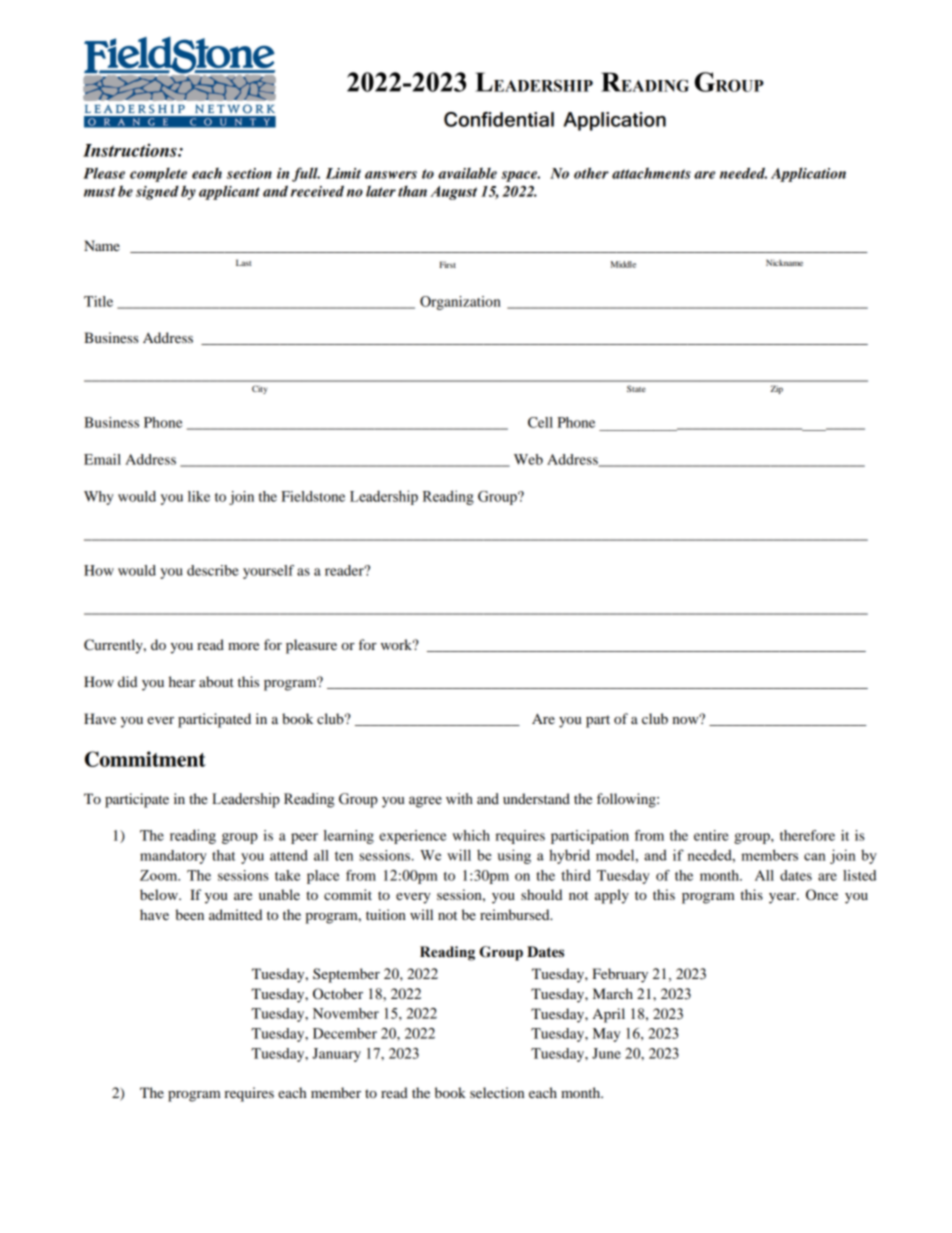  I want to click on attachments, so click(651, 173).
